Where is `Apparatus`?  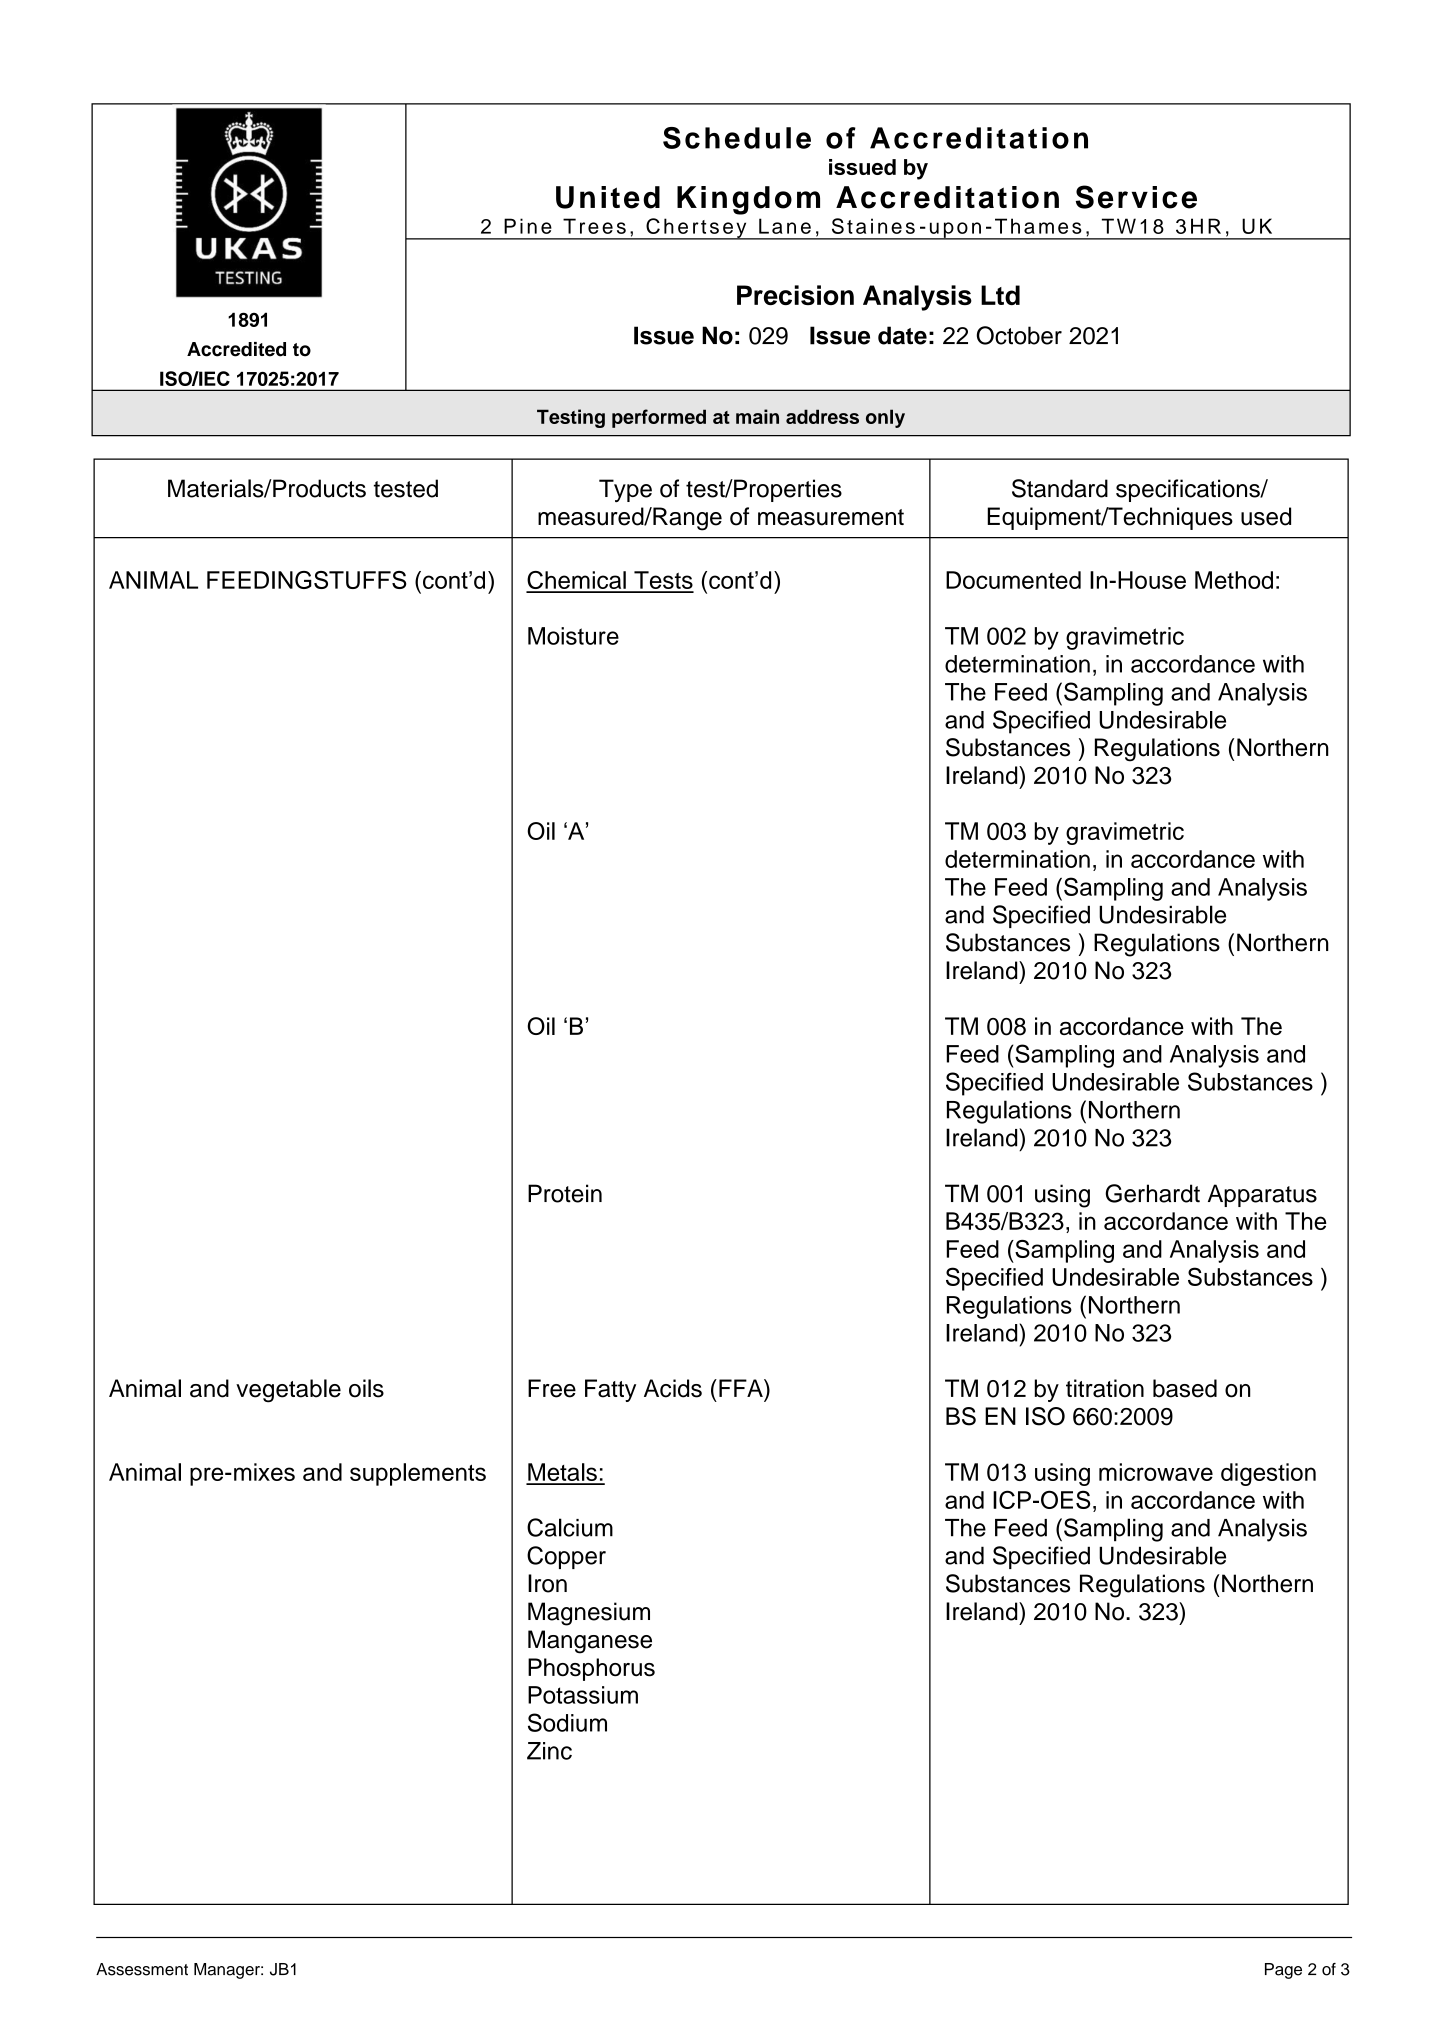 Apparatus is located at coordinates (1262, 1195).
